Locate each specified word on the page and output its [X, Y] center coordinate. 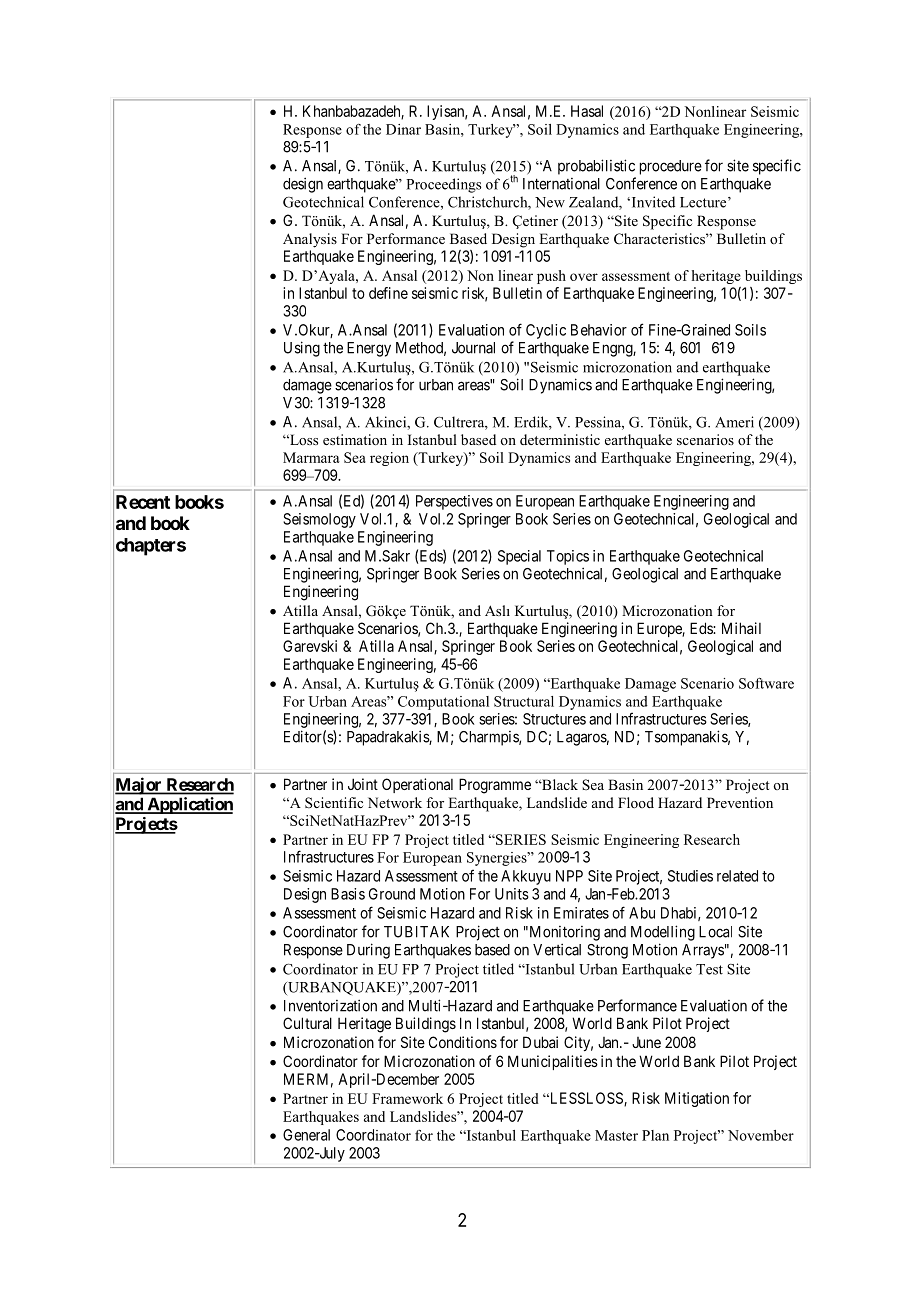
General [306, 1135]
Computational [443, 703]
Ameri [734, 422]
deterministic [560, 439]
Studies [690, 876]
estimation [355, 439]
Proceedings [443, 185]
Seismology [319, 520]
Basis [348, 894]
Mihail [741, 628]
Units [512, 894]
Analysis [310, 240]
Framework [407, 1098]
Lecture [704, 202]
